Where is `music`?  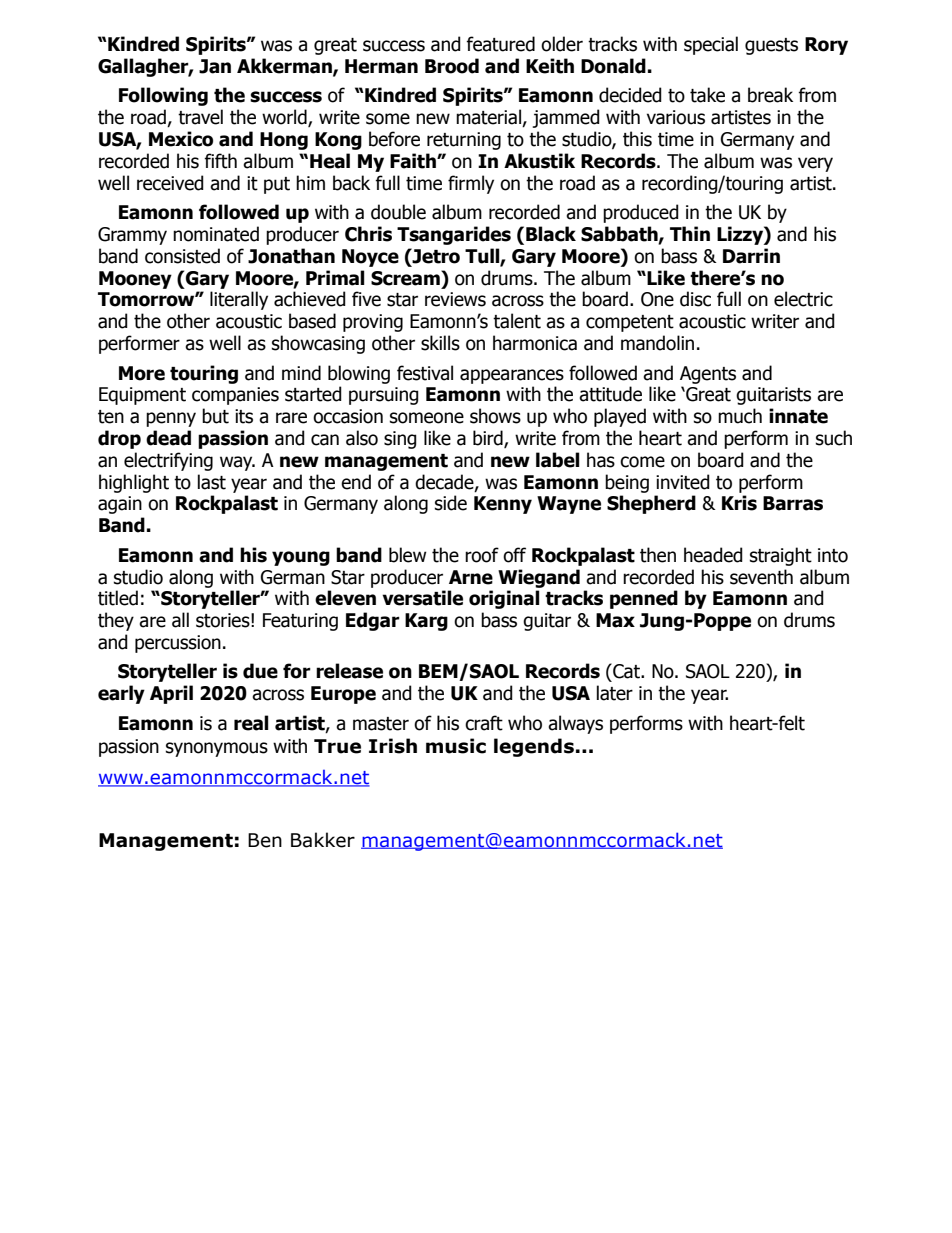 music is located at coordinates (456, 746).
